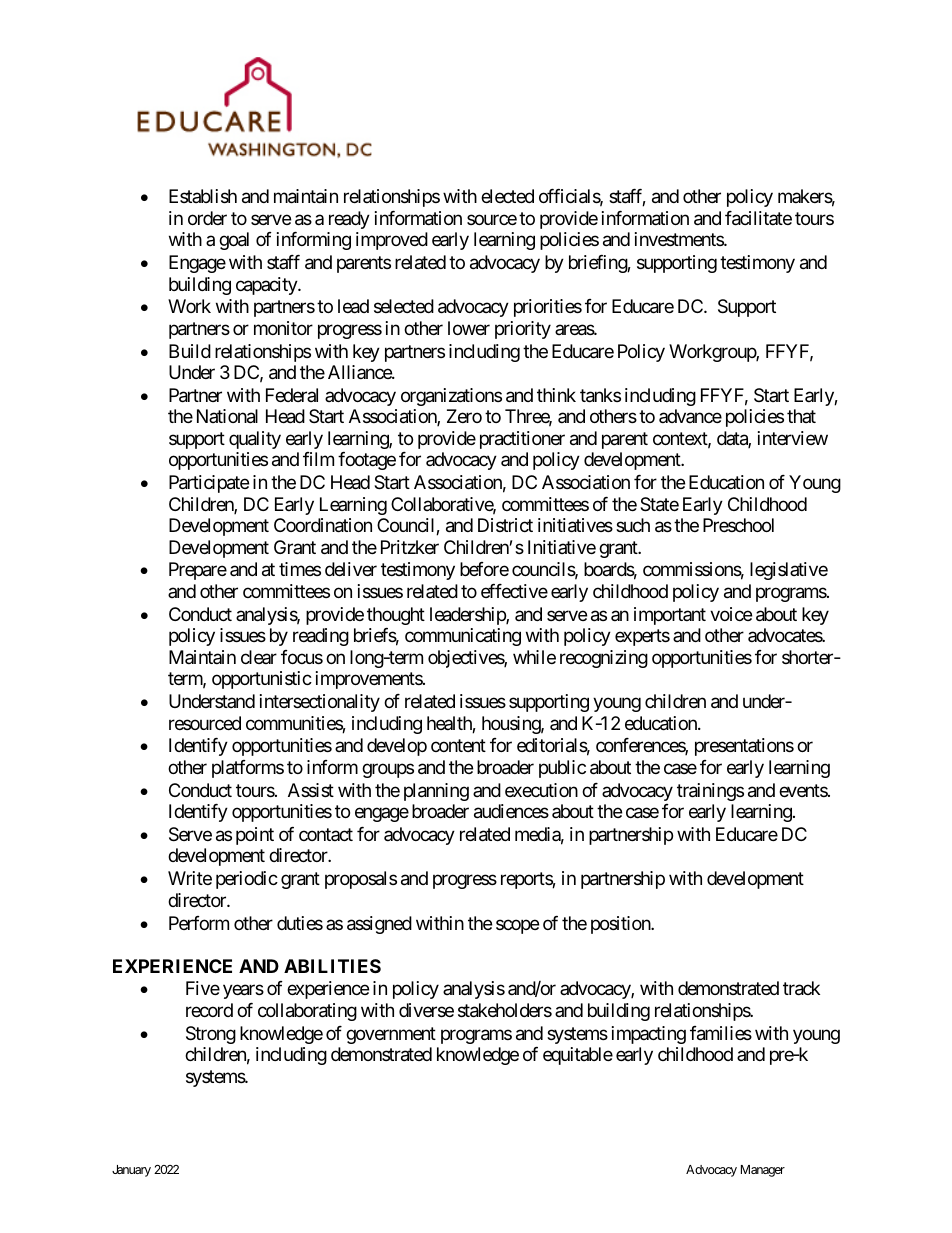  I want to click on Prepare, so click(198, 571).
